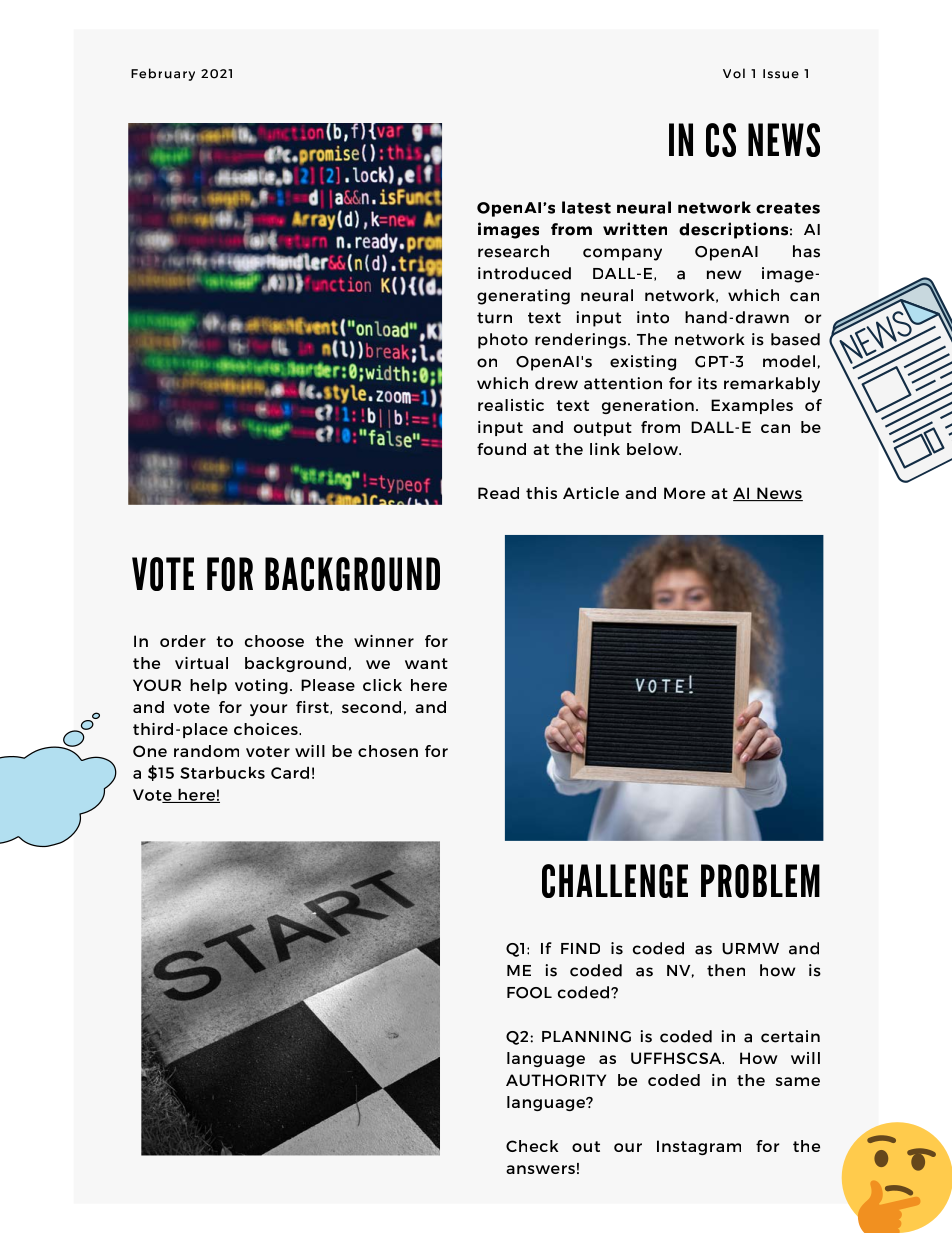  I want to click on Instagram, so click(699, 1147).
